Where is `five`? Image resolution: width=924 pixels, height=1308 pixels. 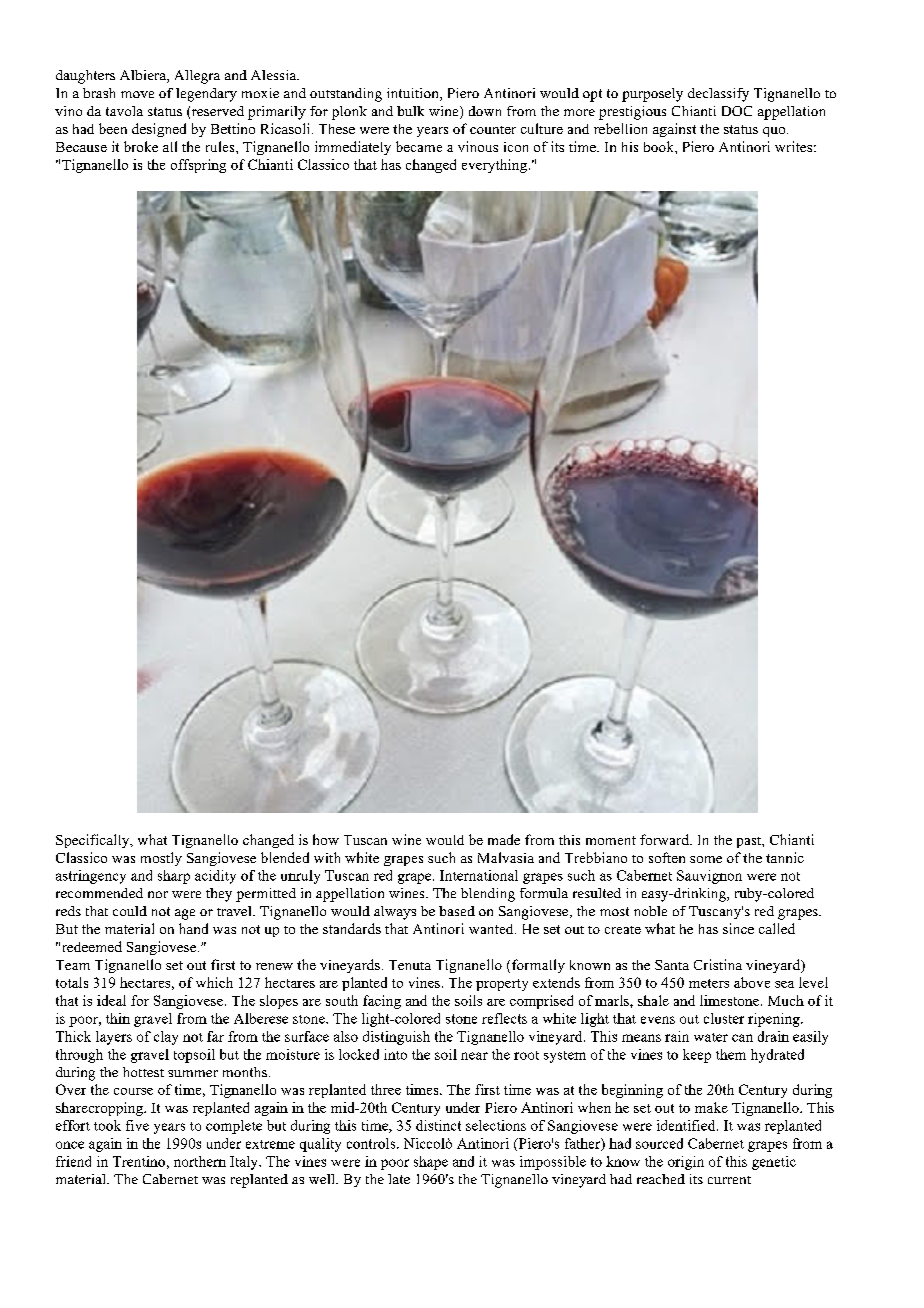 five is located at coordinates (137, 1125).
